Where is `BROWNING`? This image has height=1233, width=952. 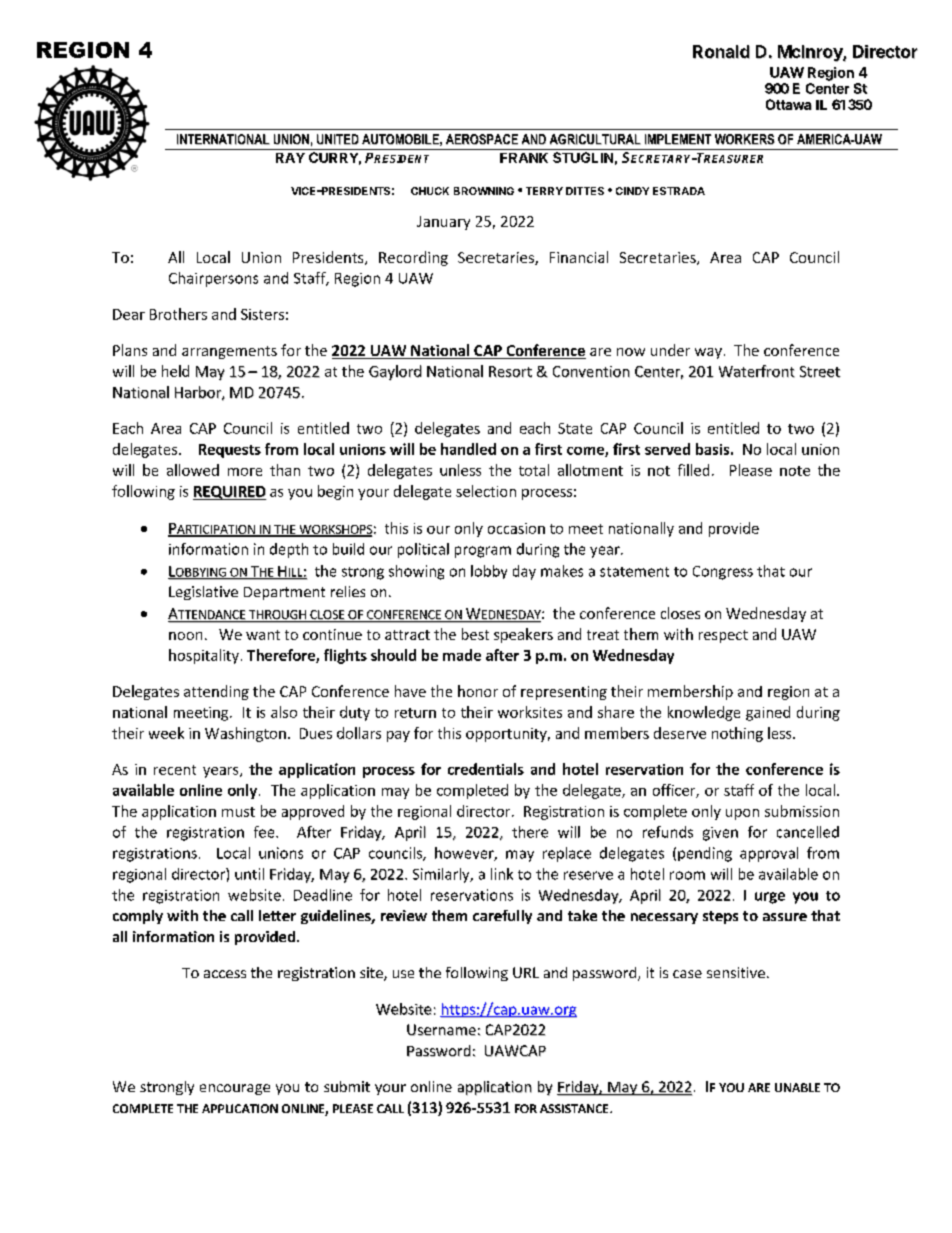
BROWNING is located at coordinates (484, 191).
